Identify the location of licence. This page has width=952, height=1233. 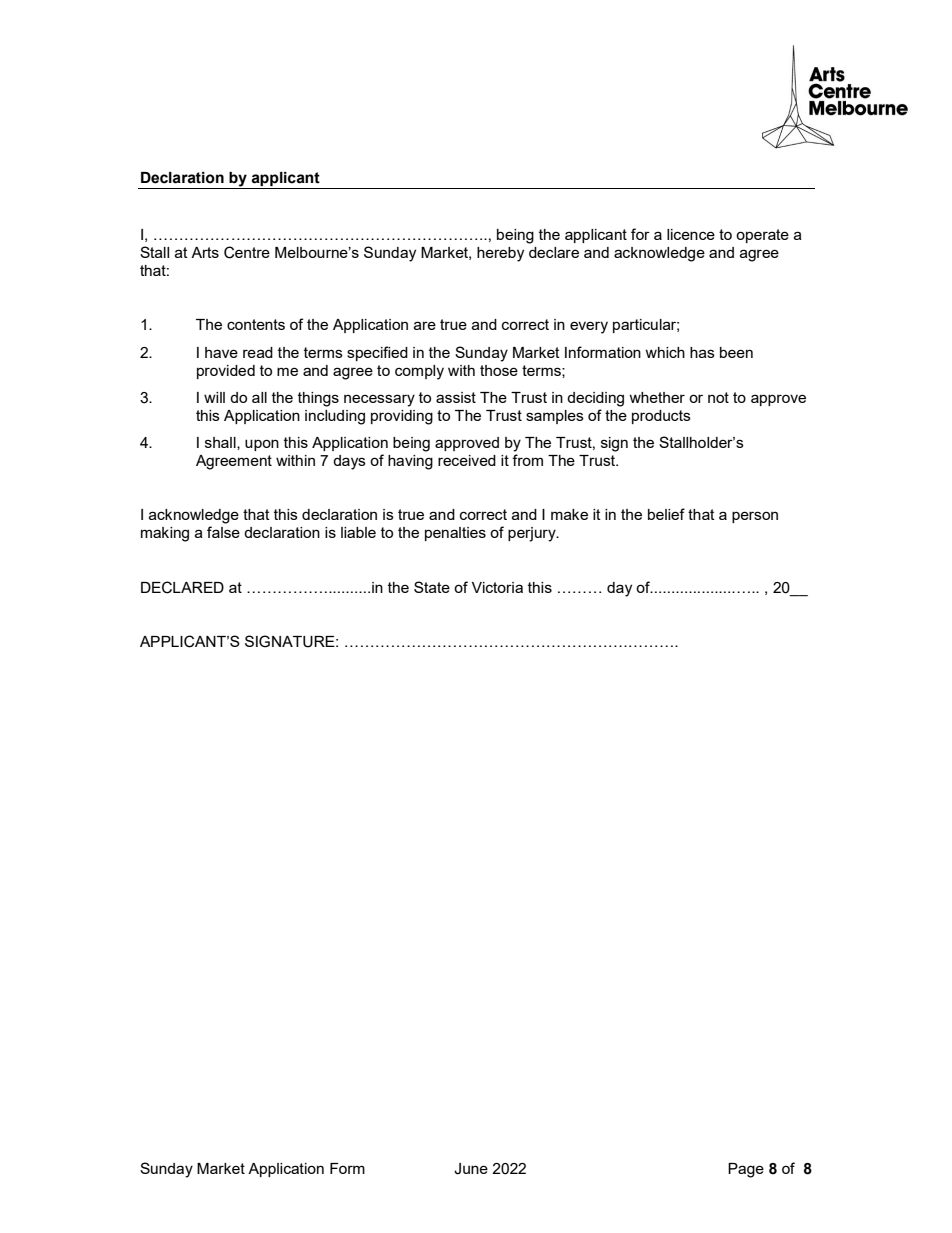
(691, 234).
